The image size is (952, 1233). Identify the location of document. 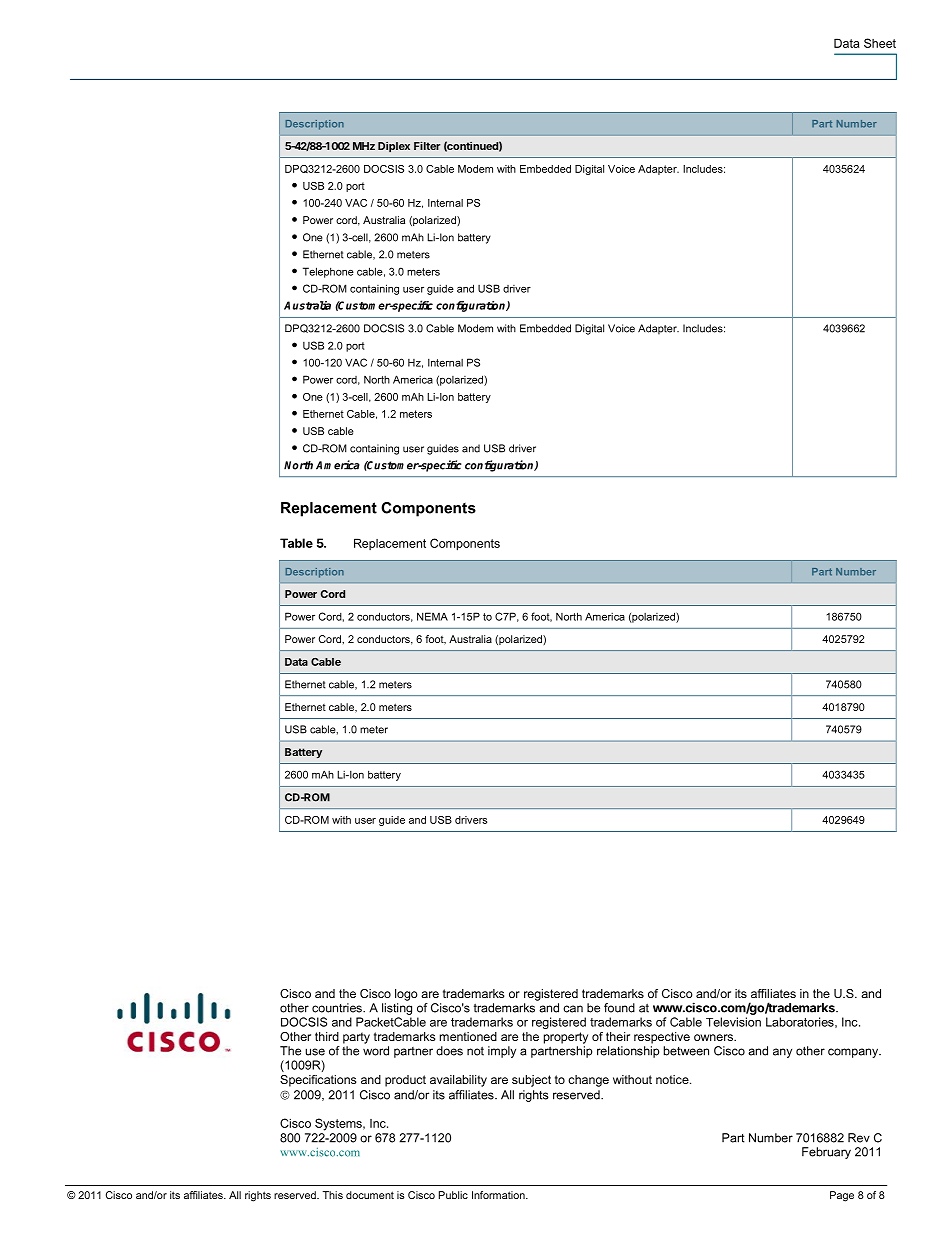
(370, 1195).
